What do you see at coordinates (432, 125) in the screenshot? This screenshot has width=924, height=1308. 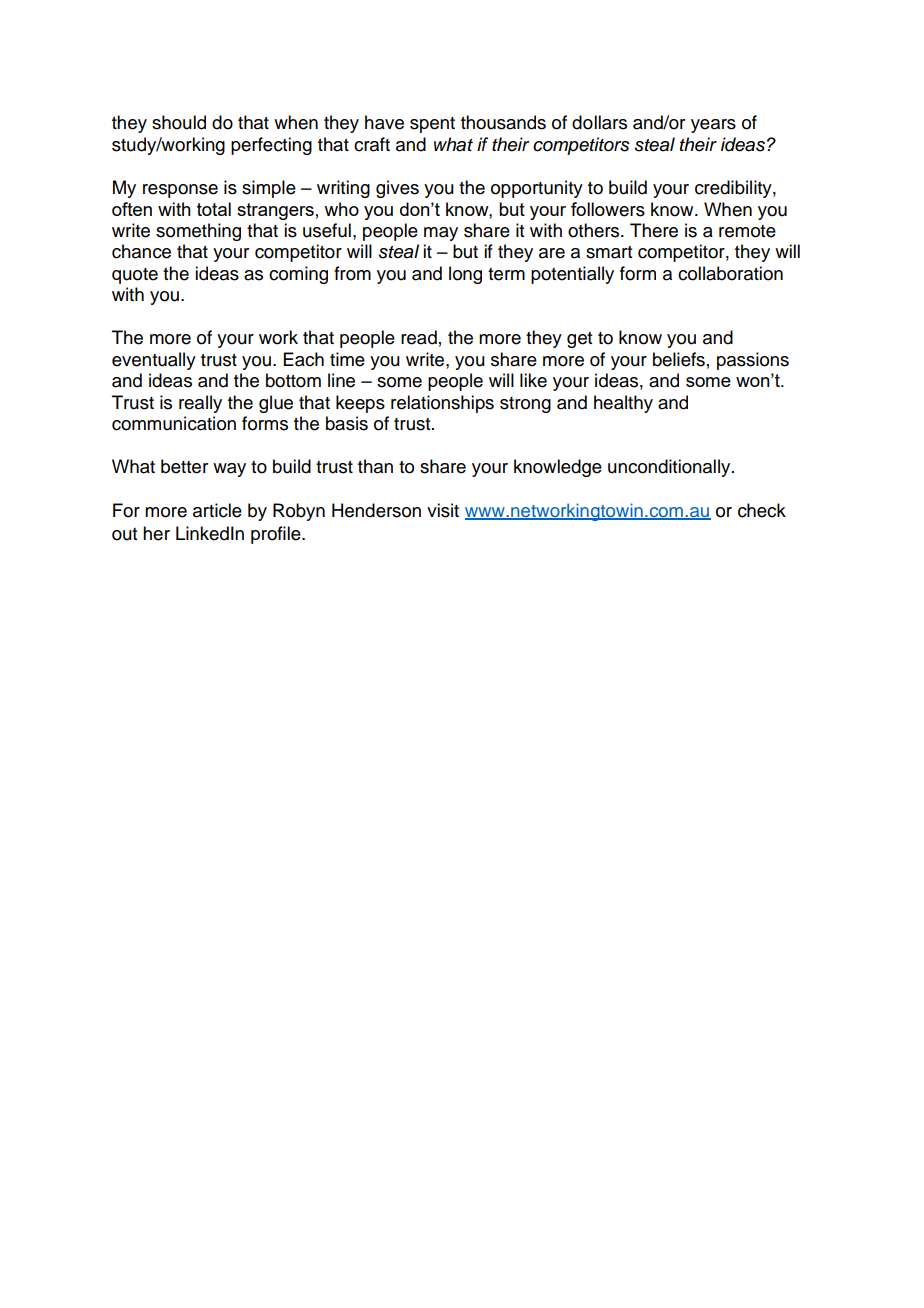 I see `spent` at bounding box center [432, 125].
